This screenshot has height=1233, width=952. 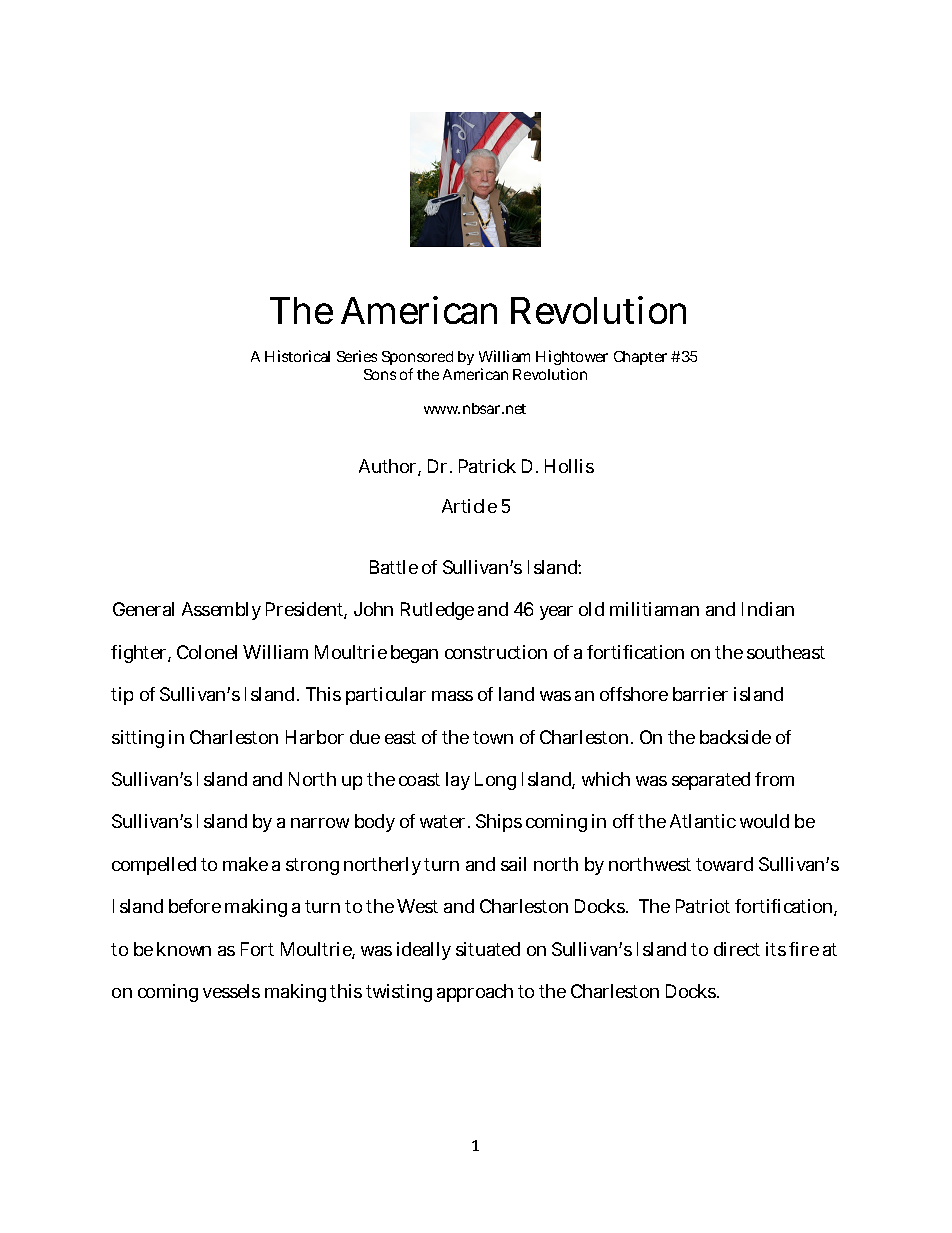 I want to click on Historical, so click(x=297, y=356).
